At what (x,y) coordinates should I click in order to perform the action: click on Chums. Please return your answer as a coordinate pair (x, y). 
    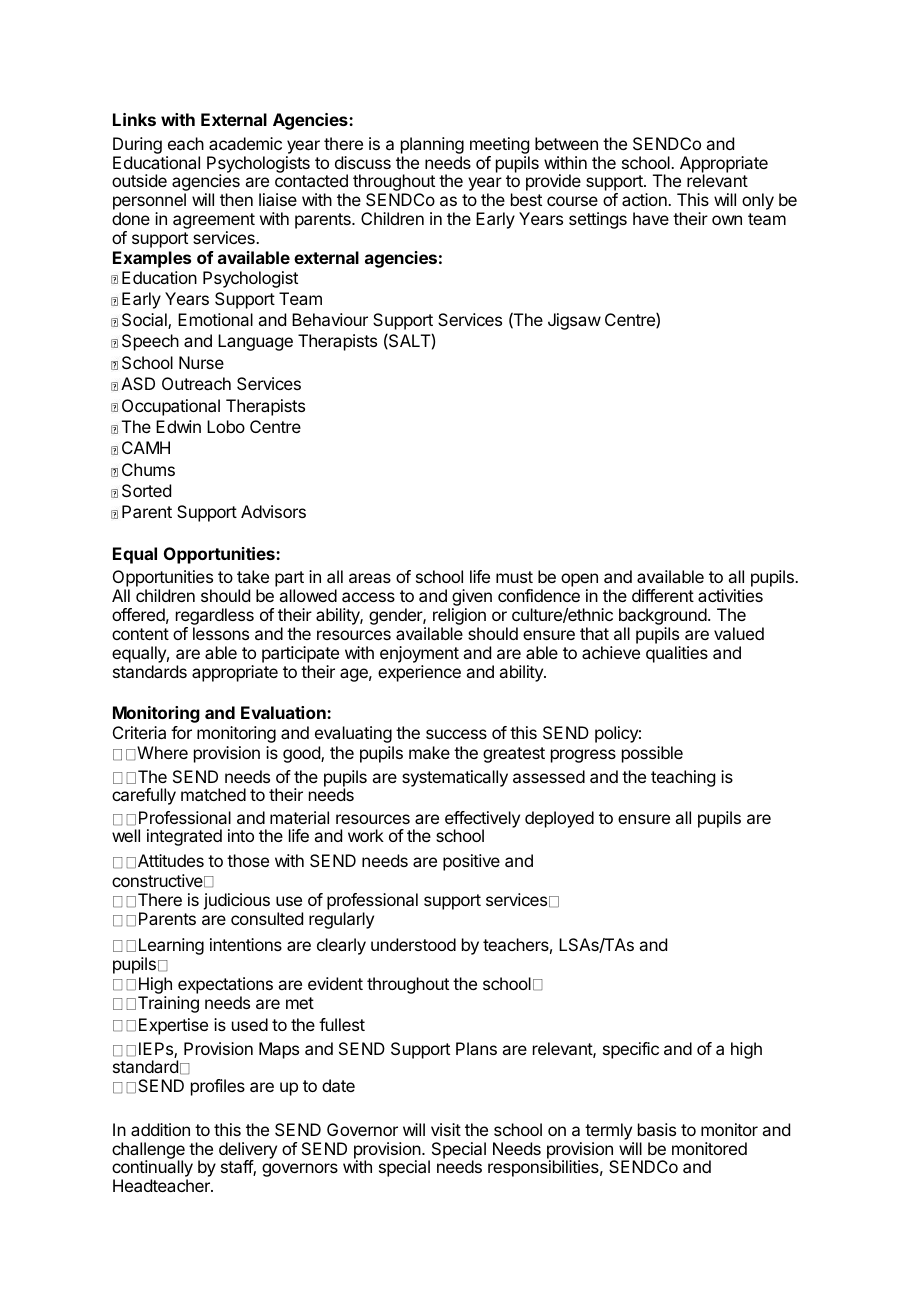
    Looking at the image, I should click on (148, 469).
